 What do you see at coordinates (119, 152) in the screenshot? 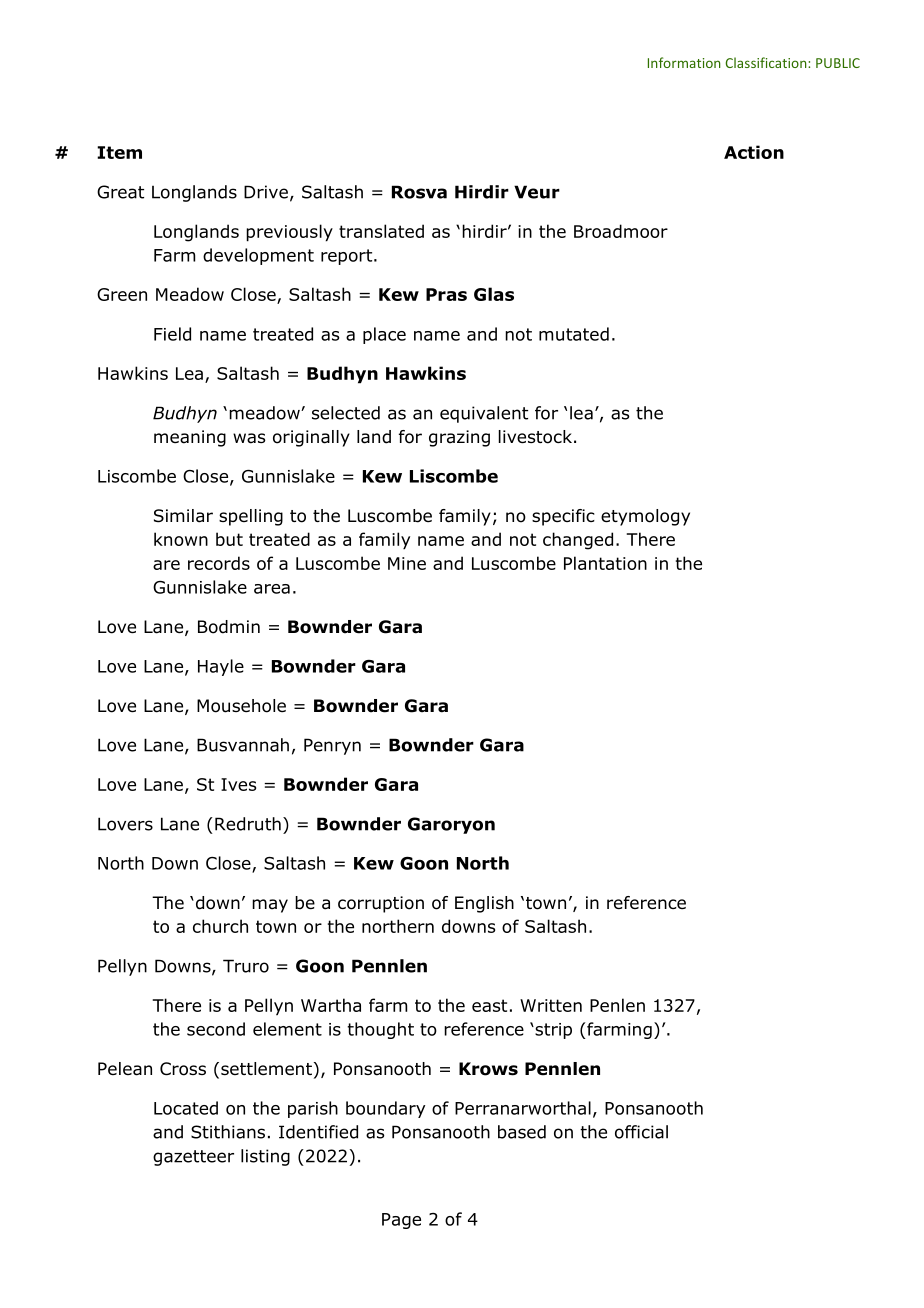
I see `Item` at bounding box center [119, 152].
